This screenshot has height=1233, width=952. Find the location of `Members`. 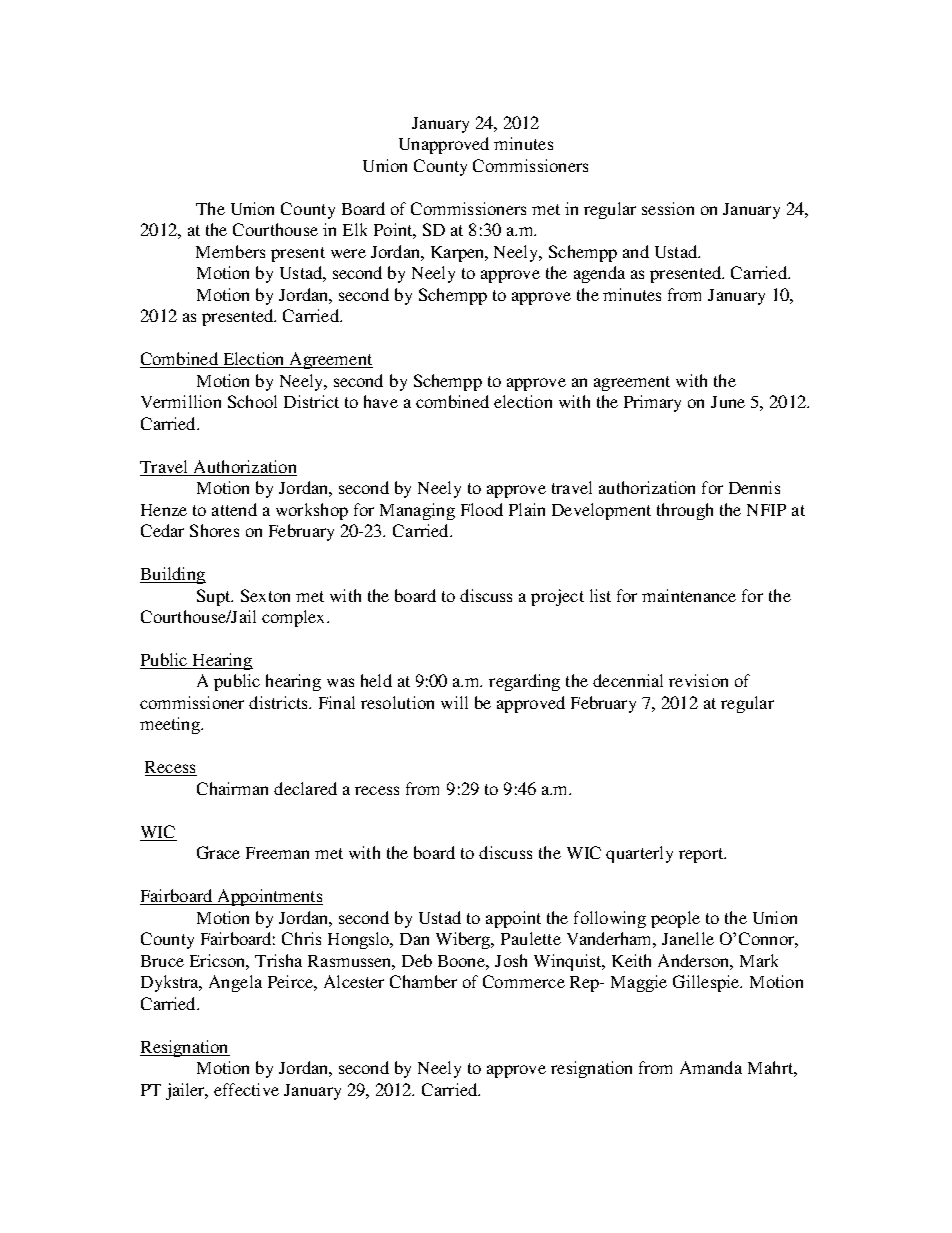

Members is located at coordinates (230, 251).
